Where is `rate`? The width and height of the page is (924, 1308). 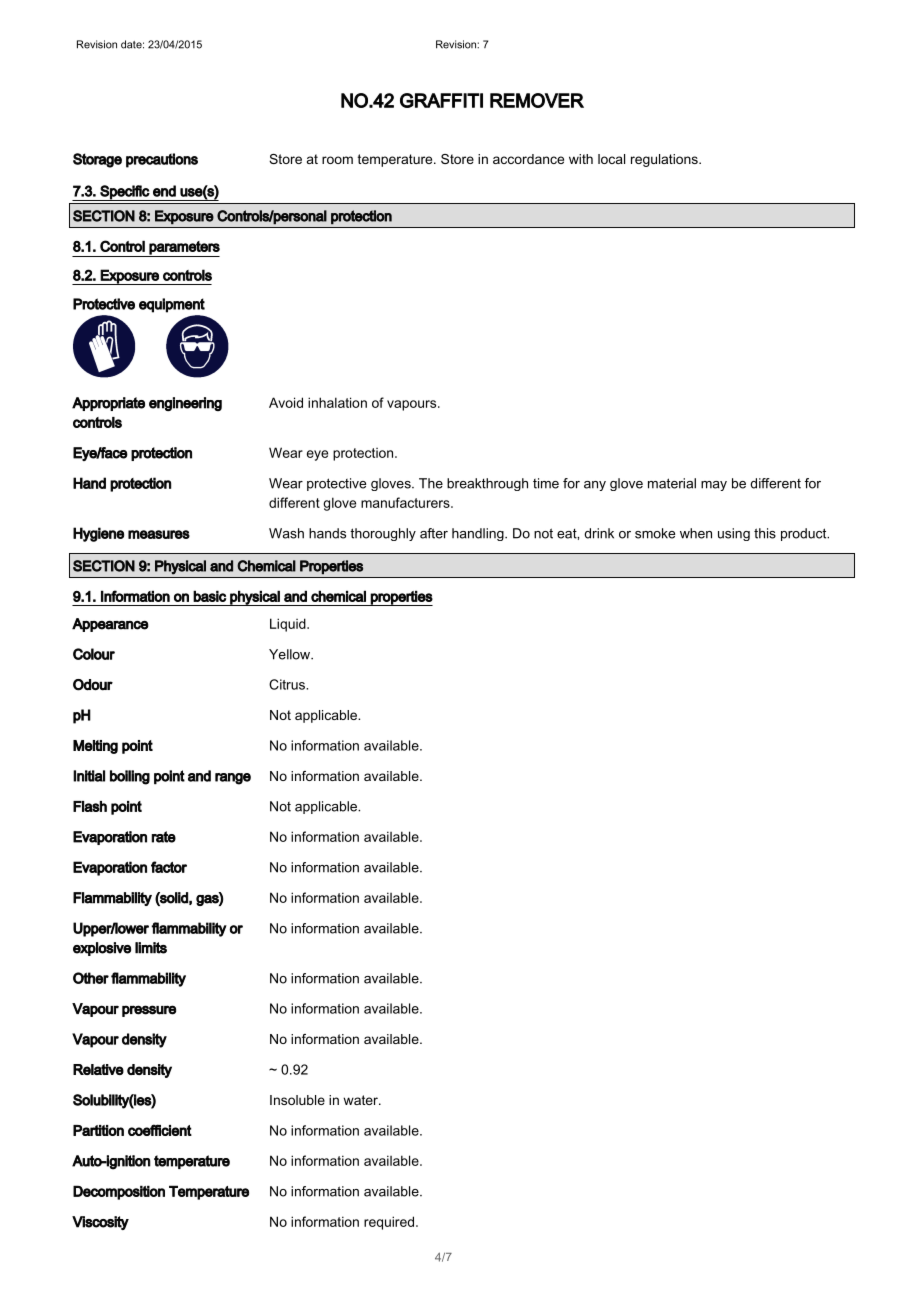
rate is located at coordinates (163, 837).
